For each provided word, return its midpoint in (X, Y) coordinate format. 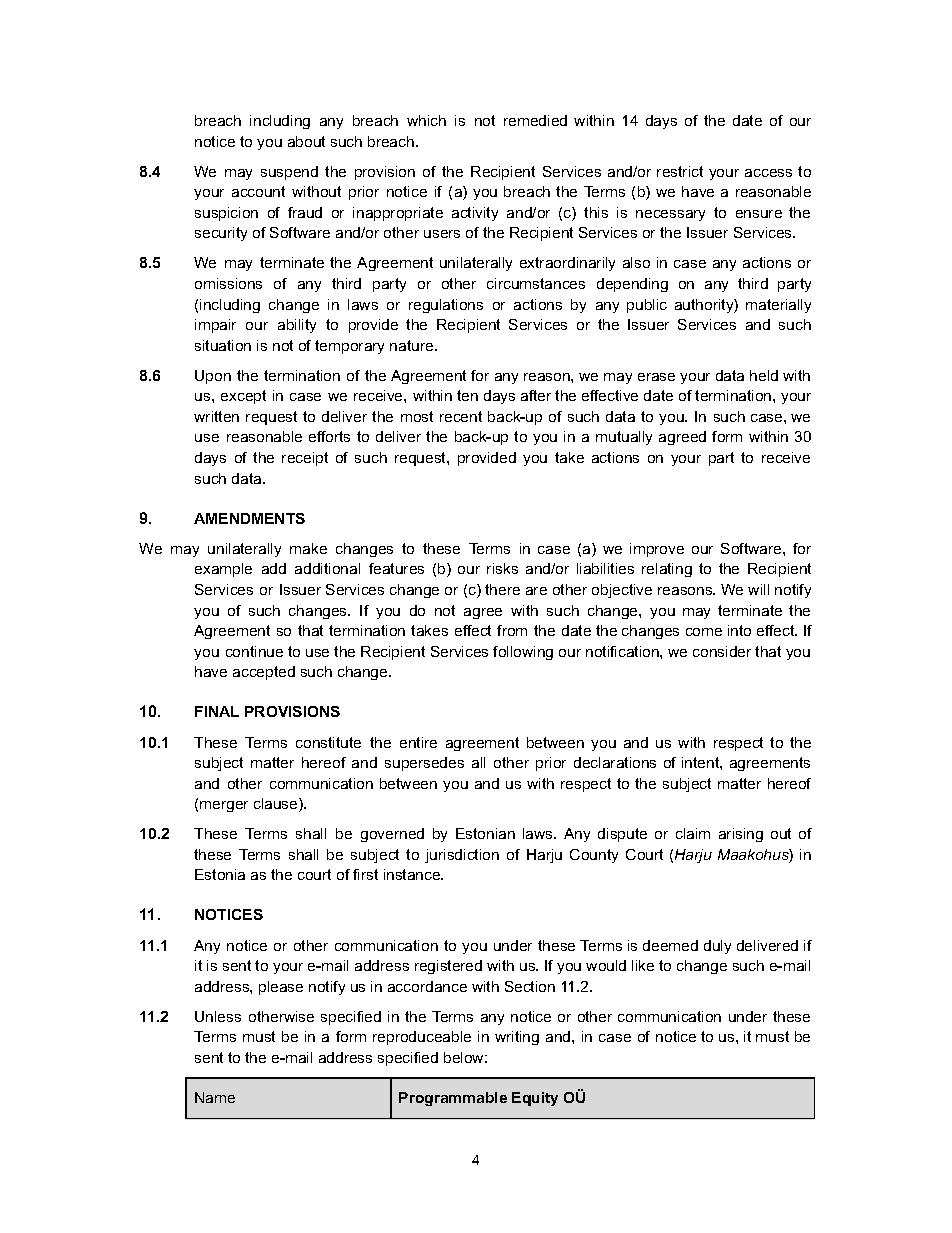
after (536, 395)
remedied (535, 120)
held (764, 375)
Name (215, 1097)
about (306, 141)
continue (254, 651)
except (243, 397)
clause (277, 805)
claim (693, 833)
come (704, 632)
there (502, 589)
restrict (680, 171)
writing (517, 1038)
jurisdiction (462, 856)
